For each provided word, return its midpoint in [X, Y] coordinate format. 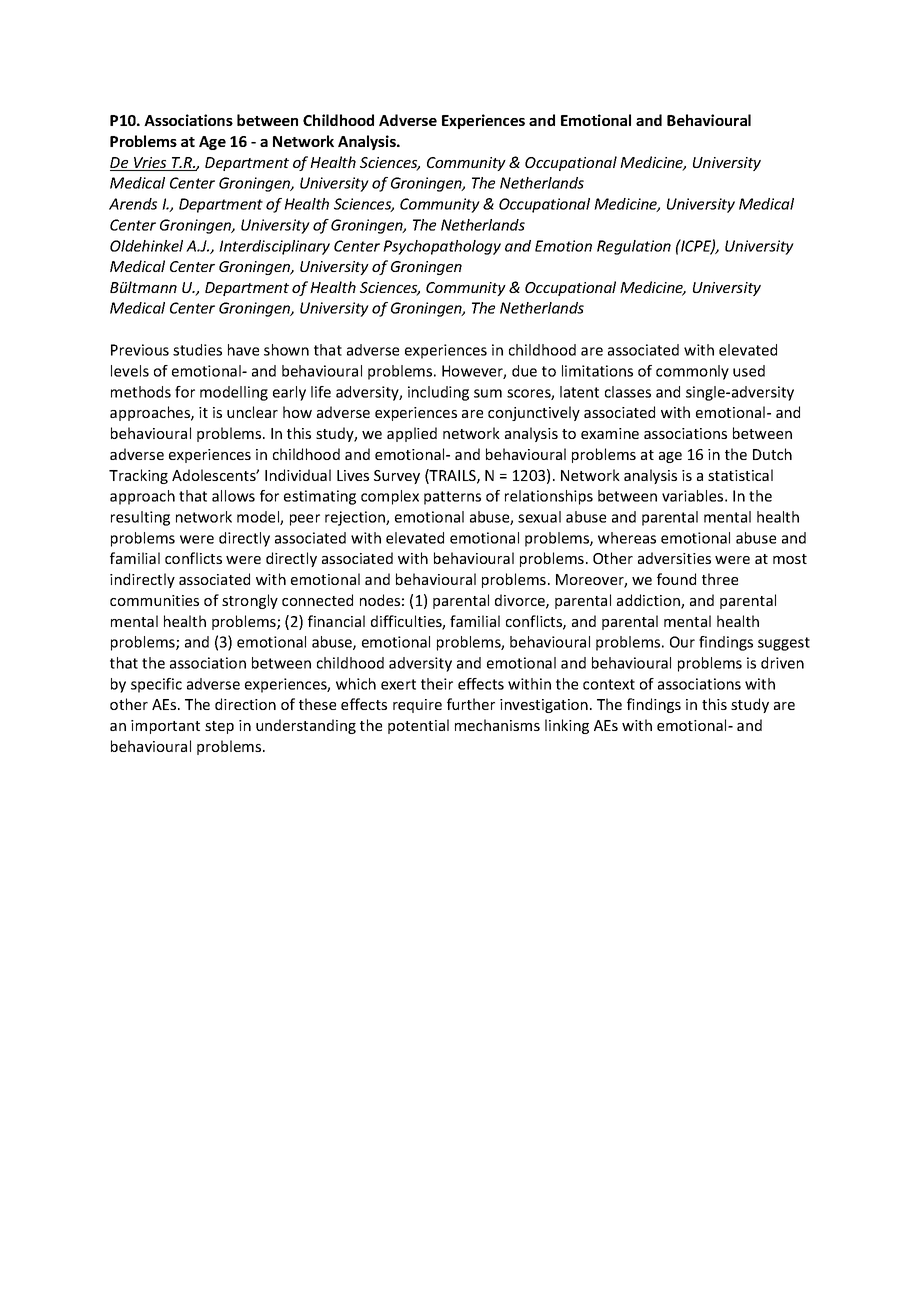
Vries [150, 164]
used [749, 371]
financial [336, 621]
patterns [452, 498]
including [438, 393]
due [524, 371]
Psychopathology [442, 247]
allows [233, 496]
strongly [250, 601]
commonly [692, 372]
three [720, 579]
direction [245, 704]
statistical [740, 475]
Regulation [634, 247]
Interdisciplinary [274, 247]
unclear [252, 412]
